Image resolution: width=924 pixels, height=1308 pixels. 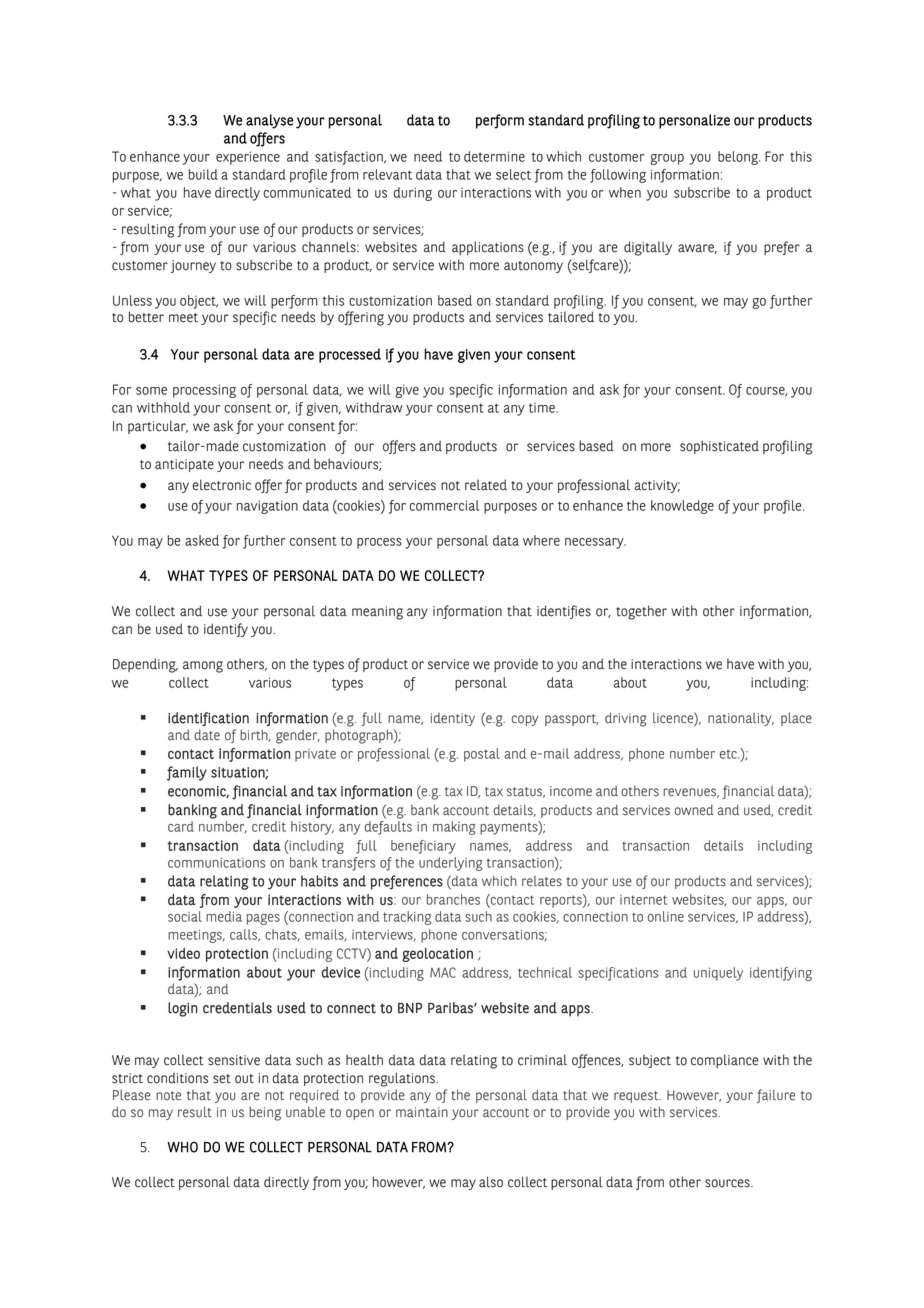 What do you see at coordinates (491, 1182) in the screenshot?
I see `also` at bounding box center [491, 1182].
